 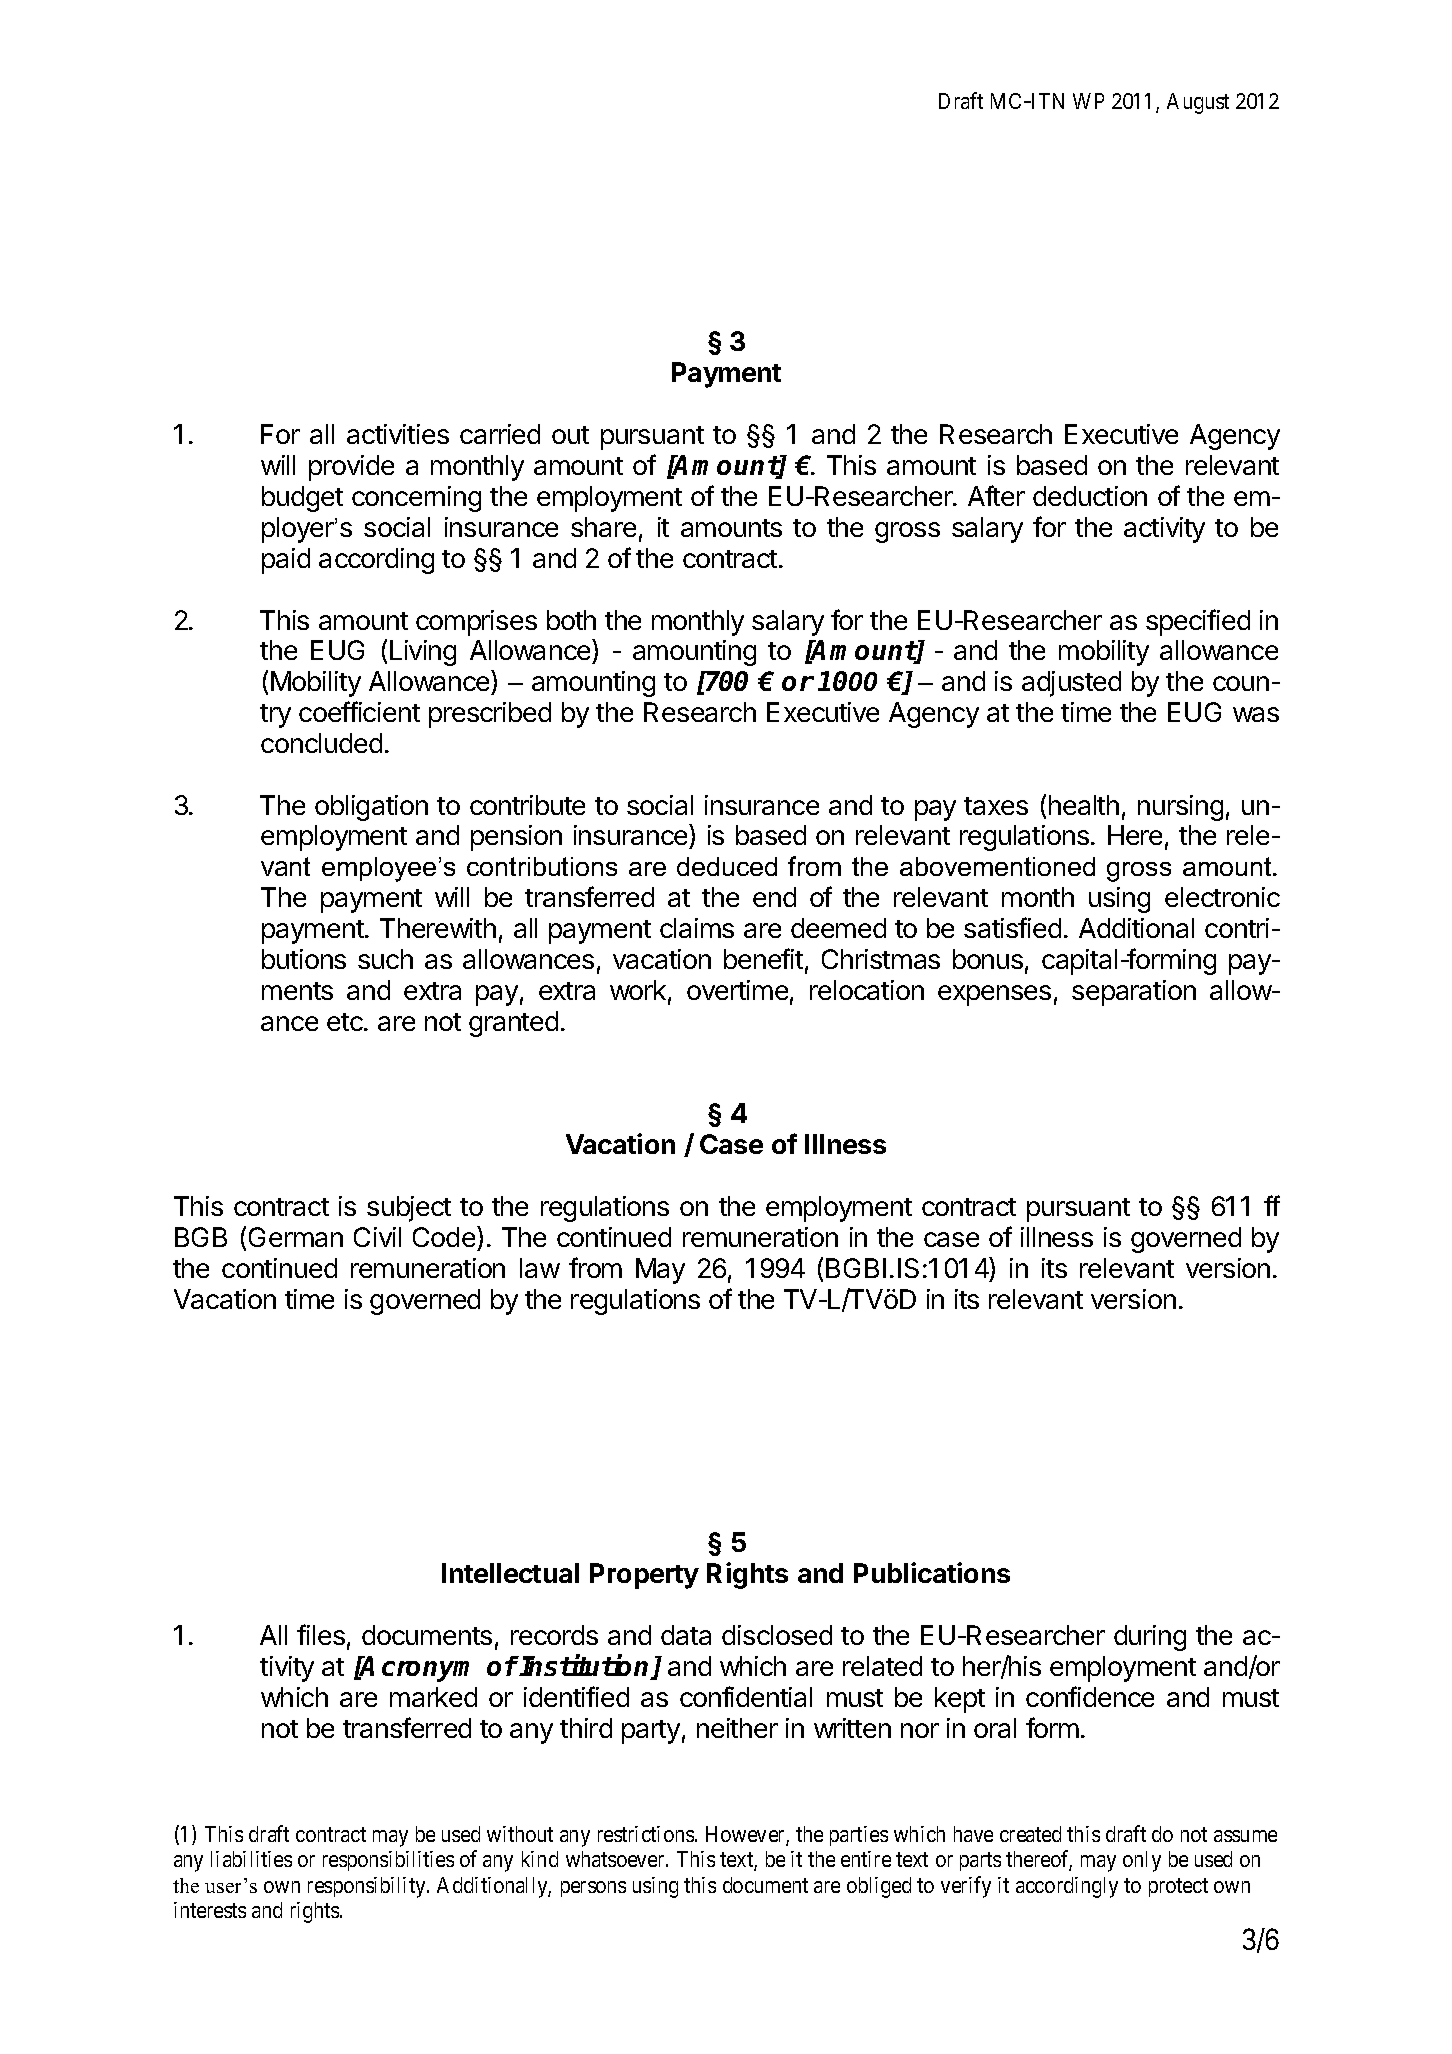 I want to click on restrictions, so click(x=646, y=1834).
